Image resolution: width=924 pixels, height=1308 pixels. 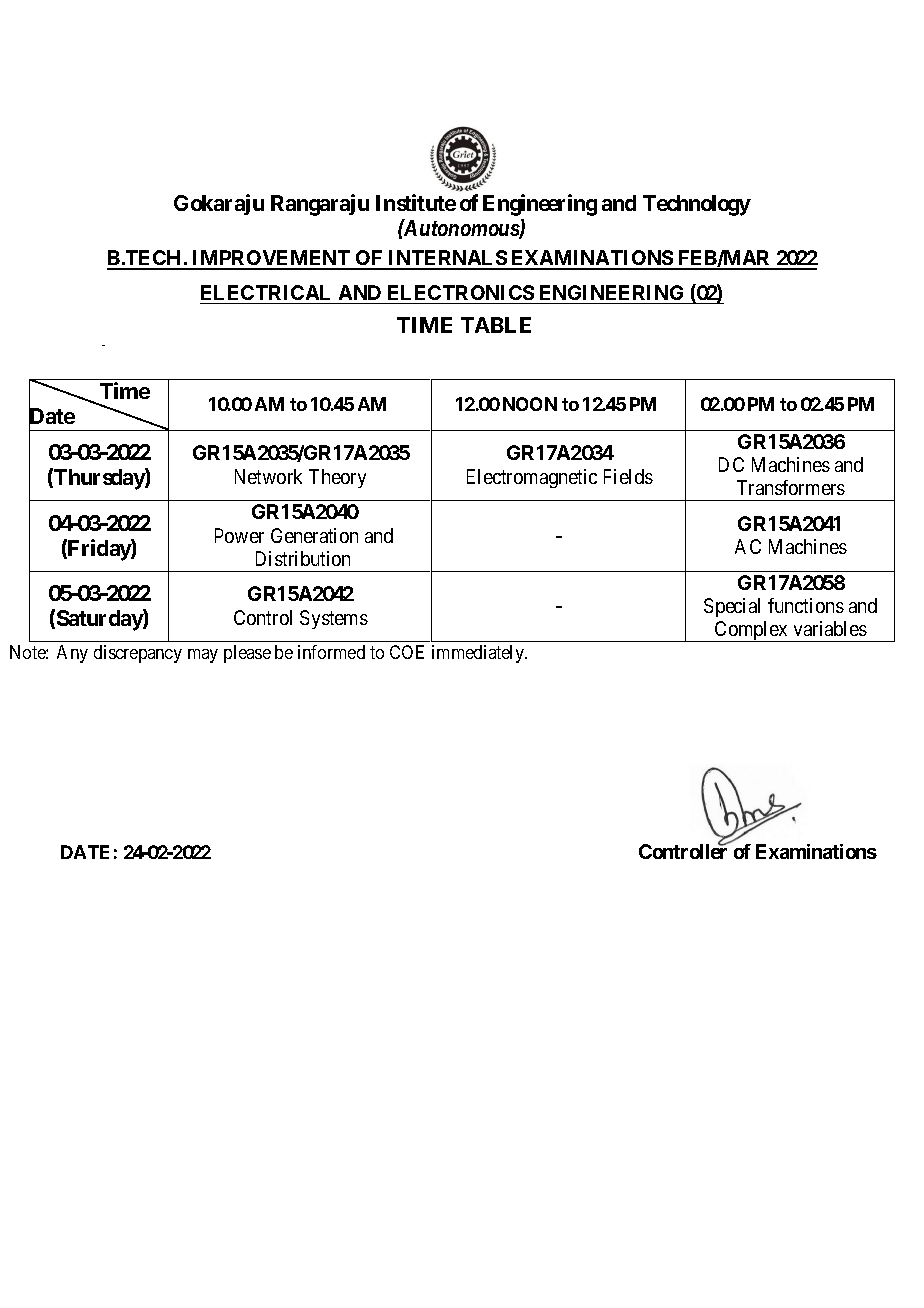 I want to click on Transformers, so click(x=791, y=487).
